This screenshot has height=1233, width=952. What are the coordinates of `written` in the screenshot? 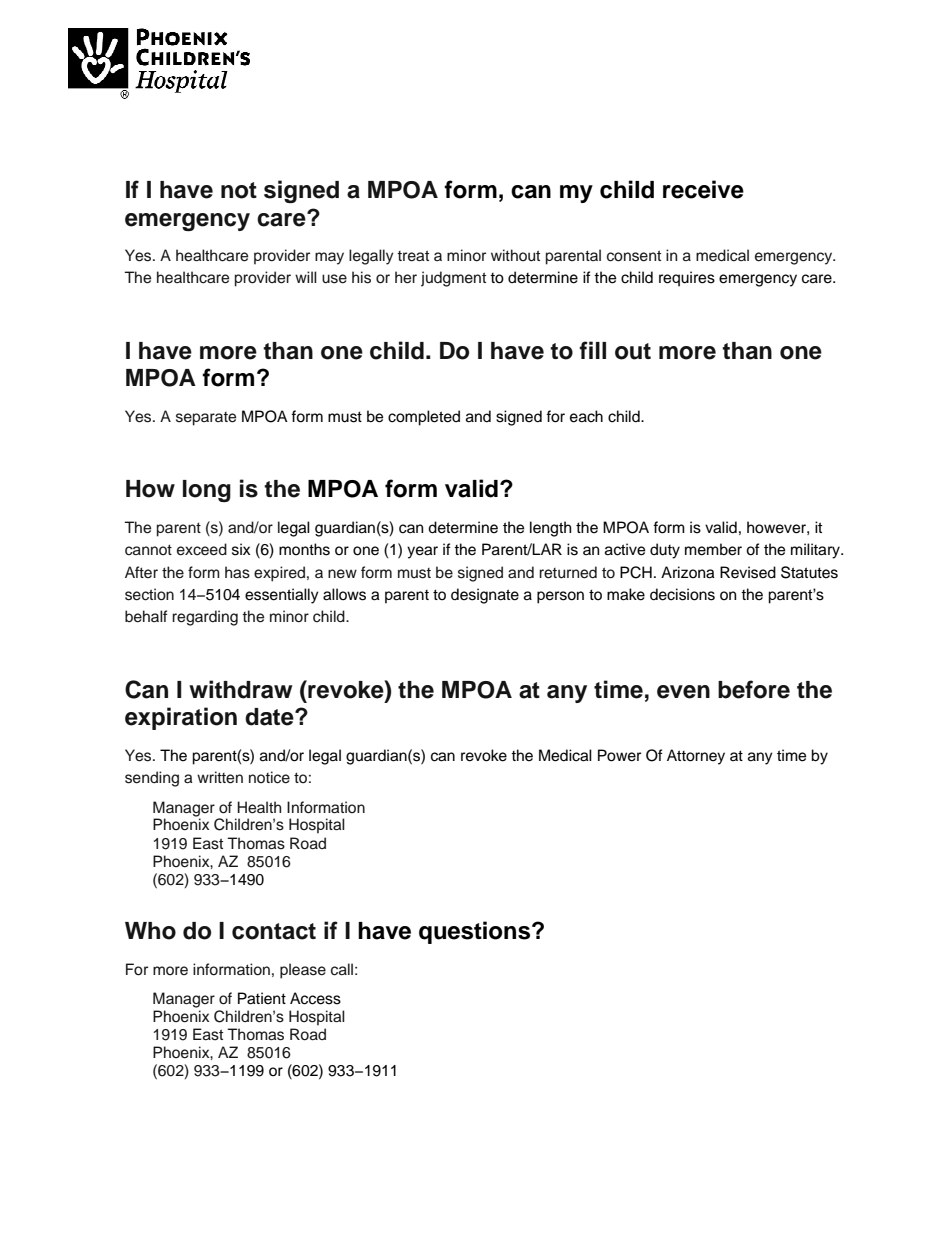 It's located at (220, 777).
